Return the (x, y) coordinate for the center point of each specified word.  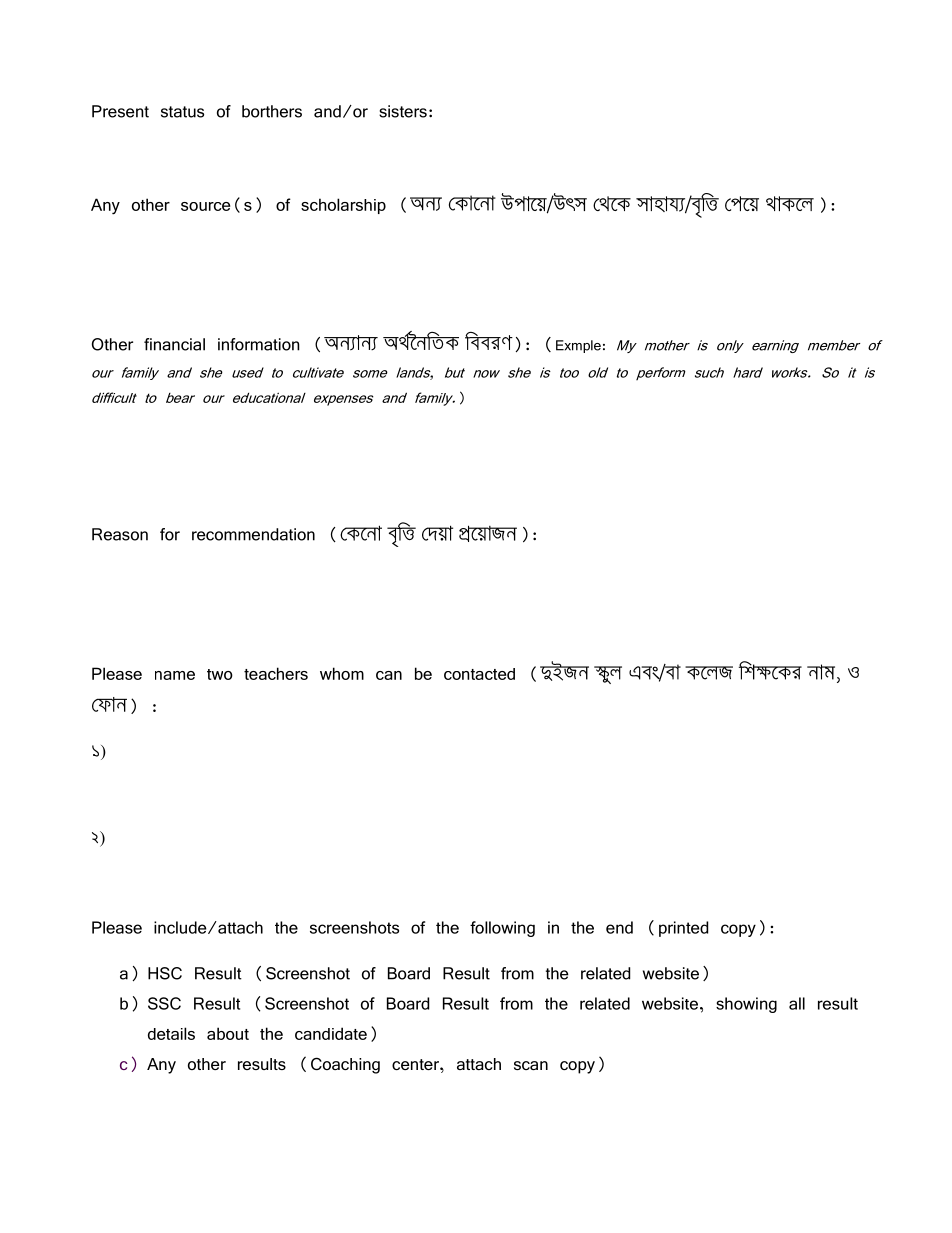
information (259, 344)
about (228, 1033)
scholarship (343, 206)
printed (683, 929)
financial (174, 344)
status (182, 112)
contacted (479, 674)
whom (342, 673)
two (220, 674)
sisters (403, 111)
